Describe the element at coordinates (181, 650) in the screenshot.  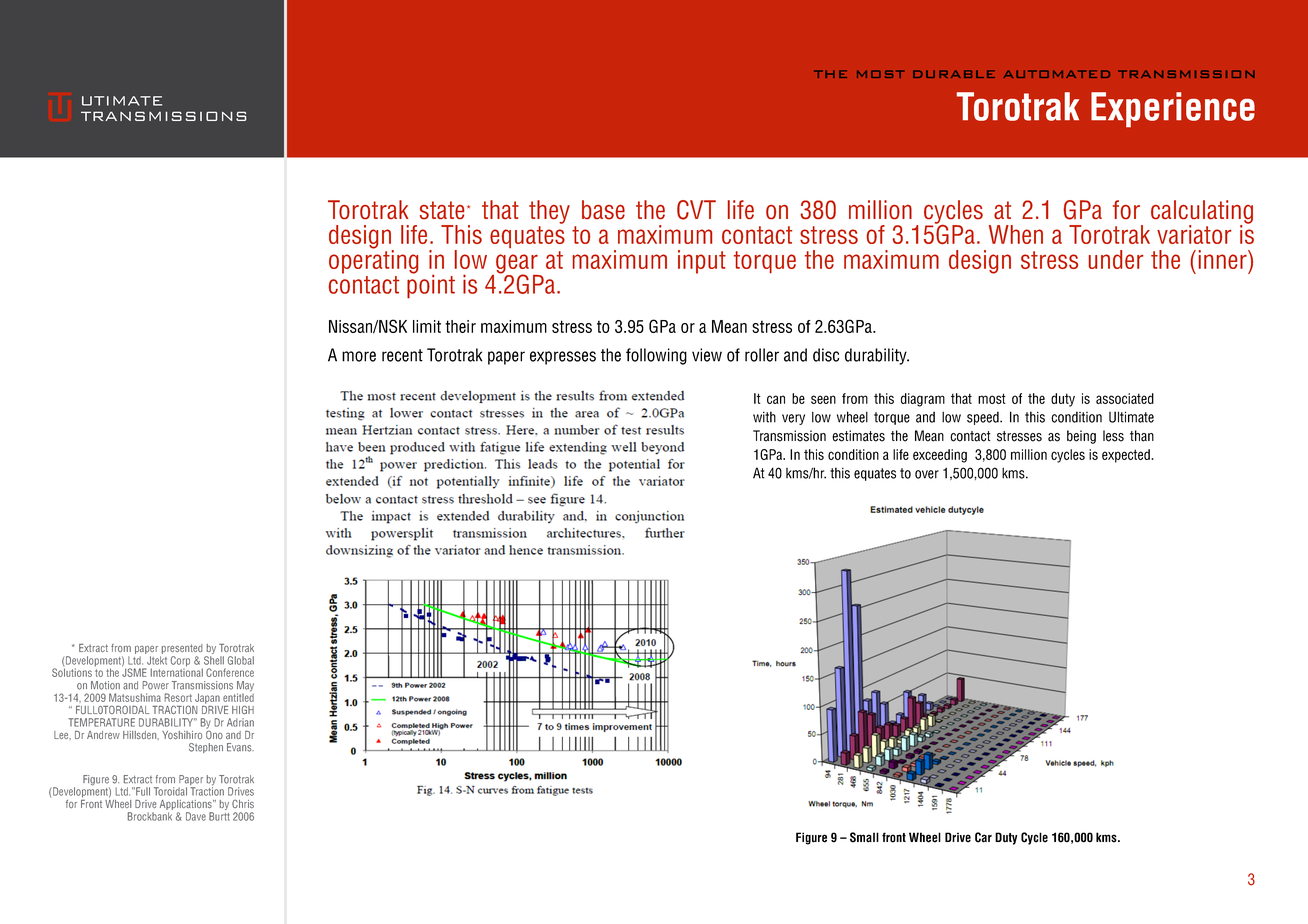
I see `presented` at that location.
